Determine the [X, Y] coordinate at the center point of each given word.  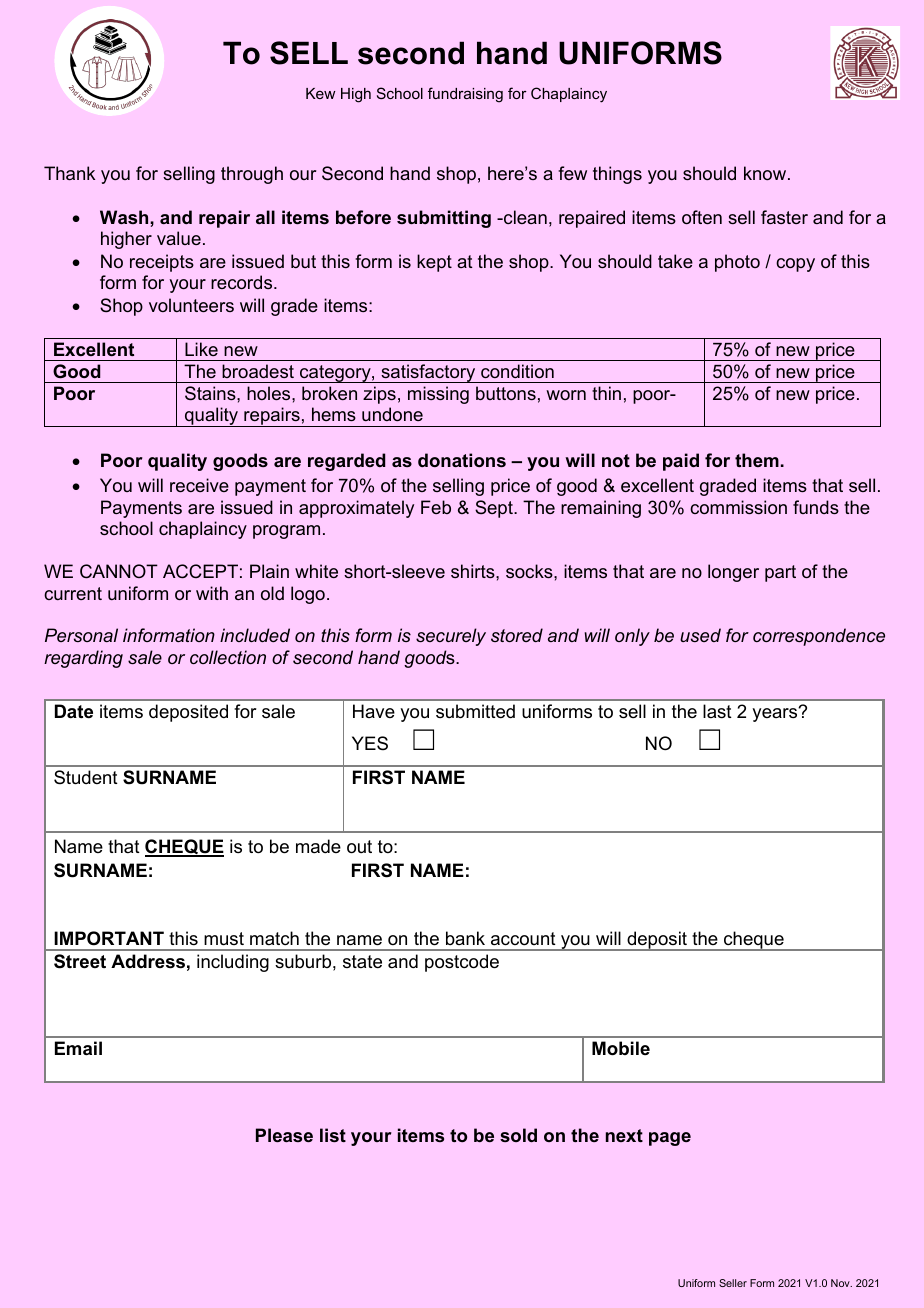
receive [199, 485]
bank [465, 938]
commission [738, 507]
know [766, 173]
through [252, 175]
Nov [841, 1283]
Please [284, 1135]
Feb [436, 507]
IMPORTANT [109, 938]
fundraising [465, 95]
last [717, 711]
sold [518, 1135]
